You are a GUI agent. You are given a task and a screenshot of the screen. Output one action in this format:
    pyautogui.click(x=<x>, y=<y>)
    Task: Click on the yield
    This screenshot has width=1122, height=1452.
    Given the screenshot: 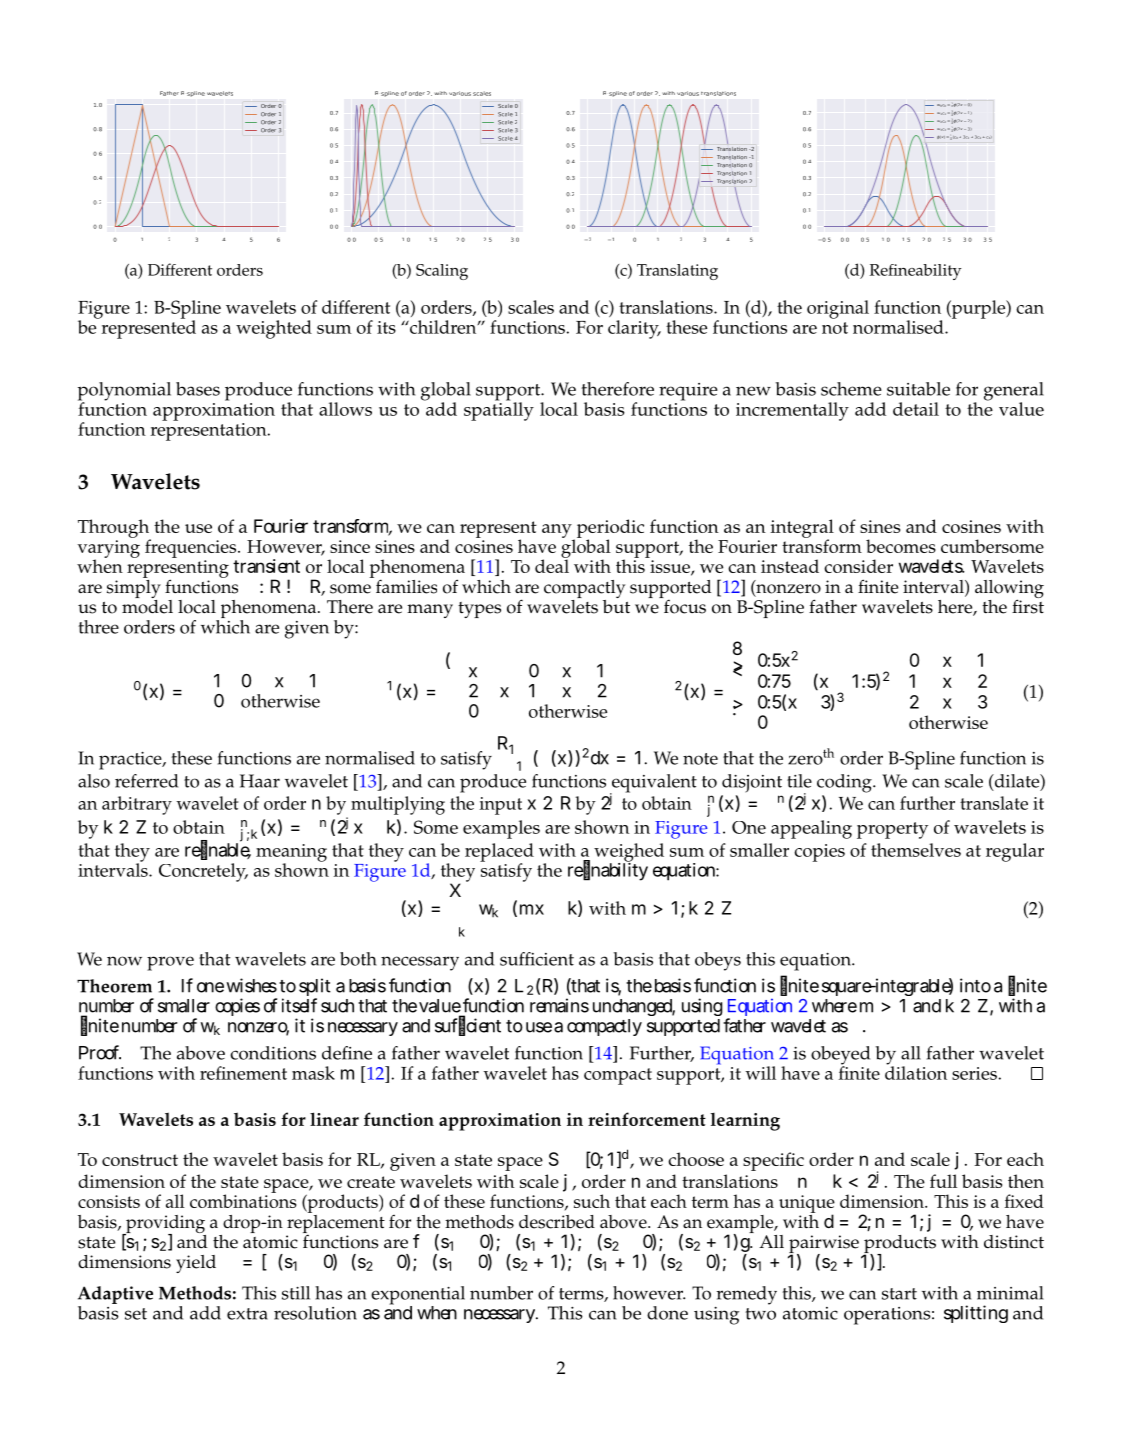 What is the action you would take?
    pyautogui.click(x=196, y=1264)
